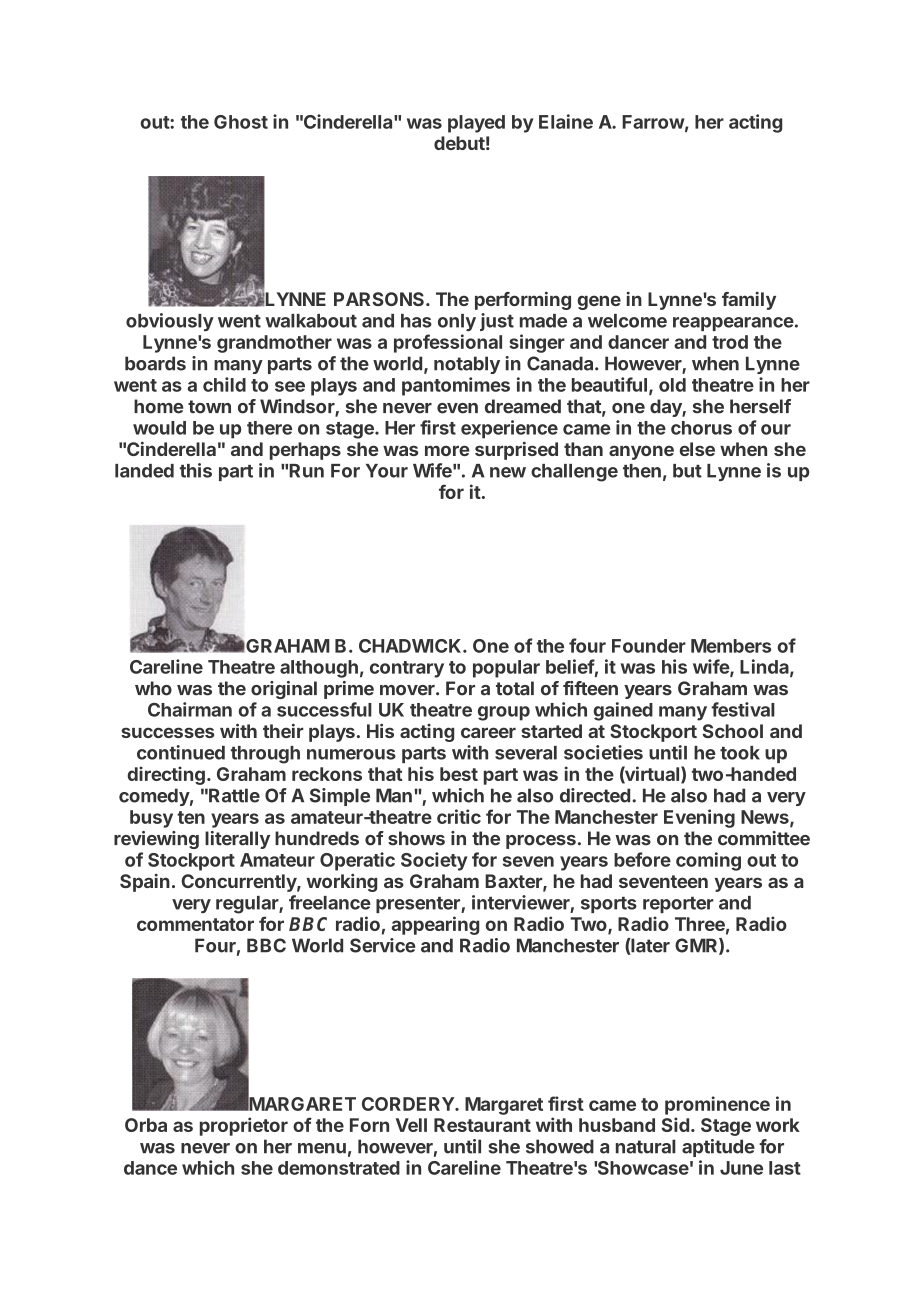  I want to click on this, so click(196, 470).
